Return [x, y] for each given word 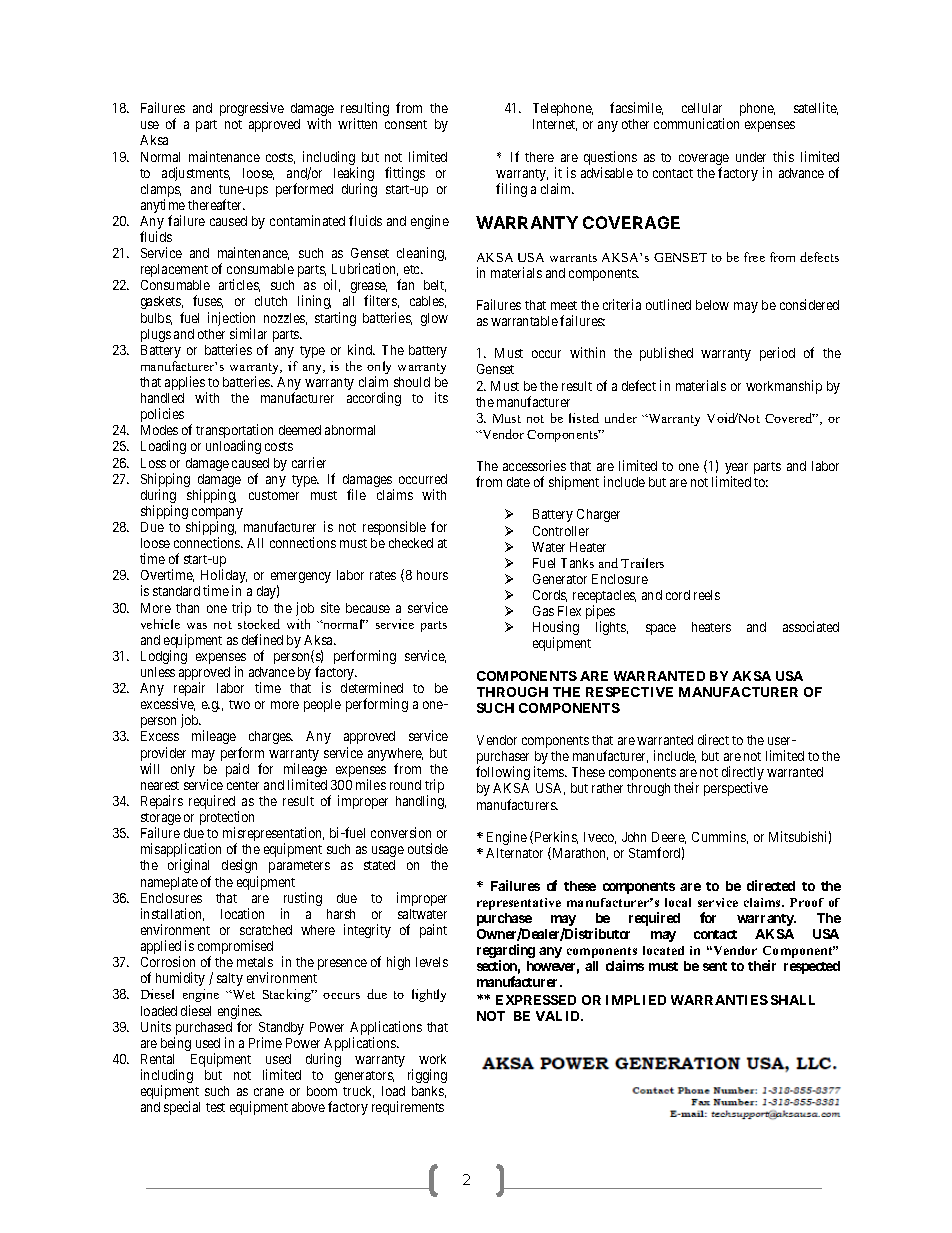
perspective [736, 789]
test [215, 1107]
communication [696, 123]
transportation [234, 432]
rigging [427, 1076]
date [518, 482]
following [503, 773]
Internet [555, 125]
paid [237, 770]
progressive [252, 109]
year [736, 470]
